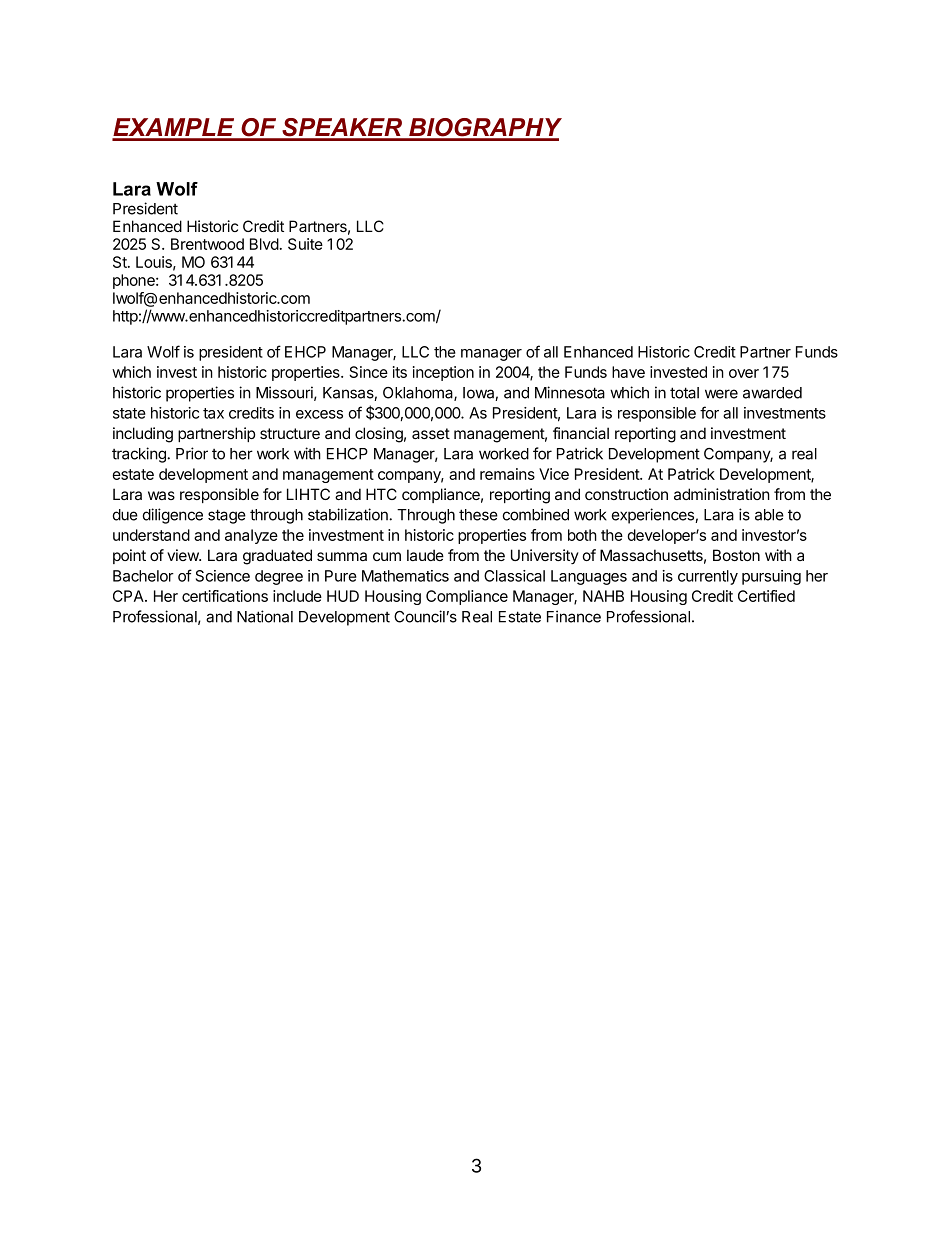  What do you see at coordinates (443, 373) in the screenshot?
I see `inception` at bounding box center [443, 373].
